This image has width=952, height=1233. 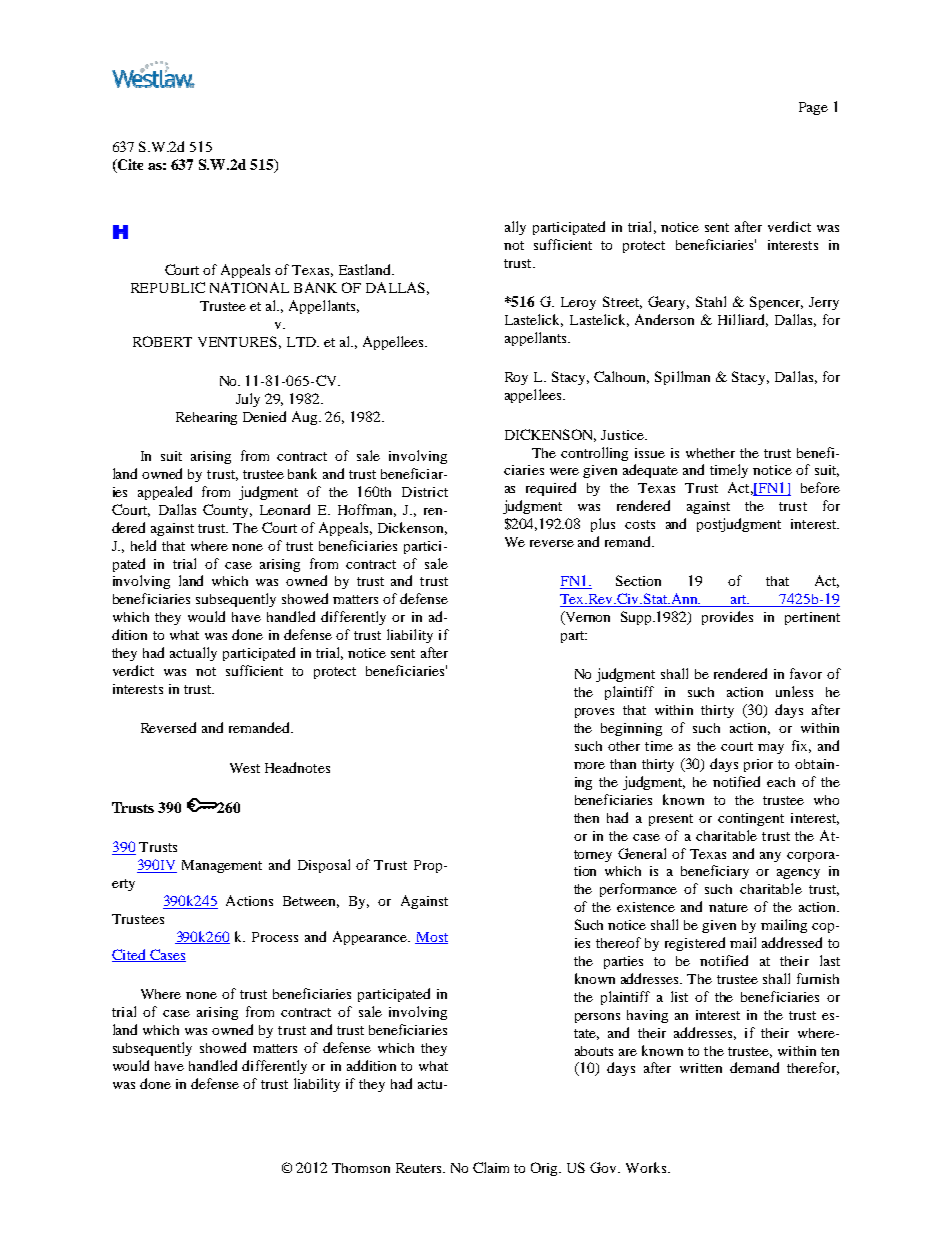 I want to click on Thomson, so click(x=361, y=1168).
